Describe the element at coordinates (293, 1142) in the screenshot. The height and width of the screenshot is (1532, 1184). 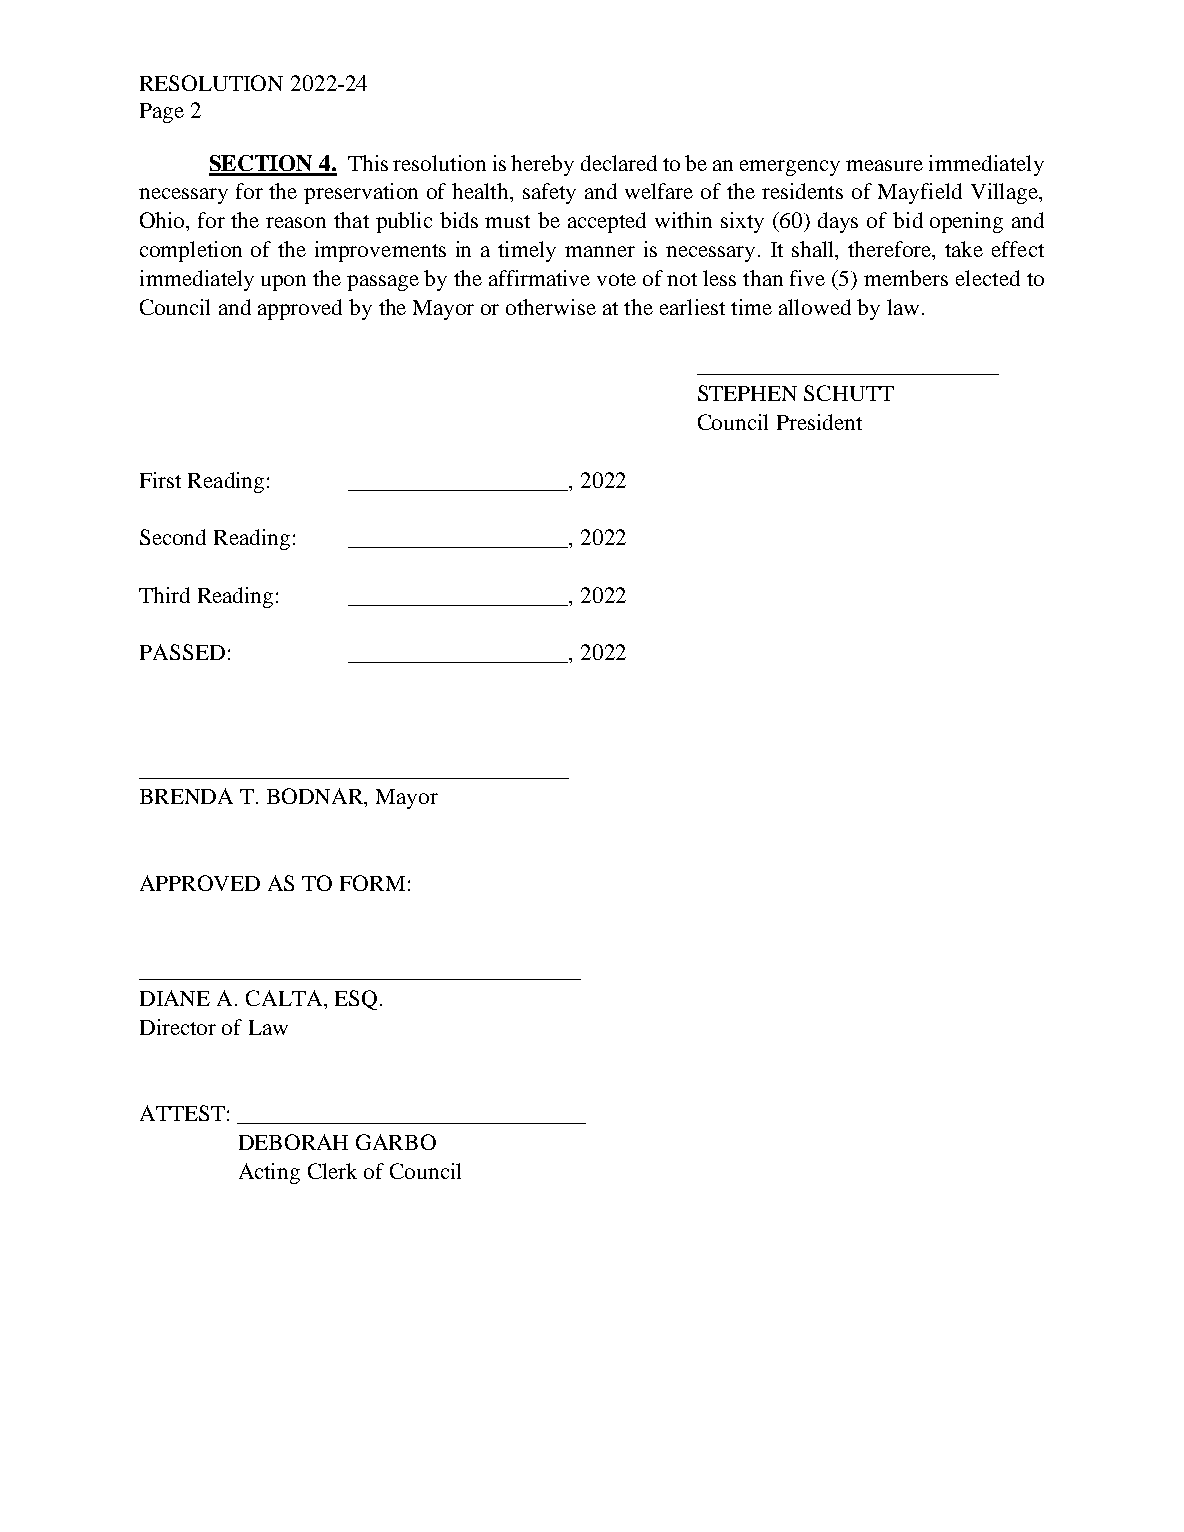
I see `DEBORAH` at that location.
